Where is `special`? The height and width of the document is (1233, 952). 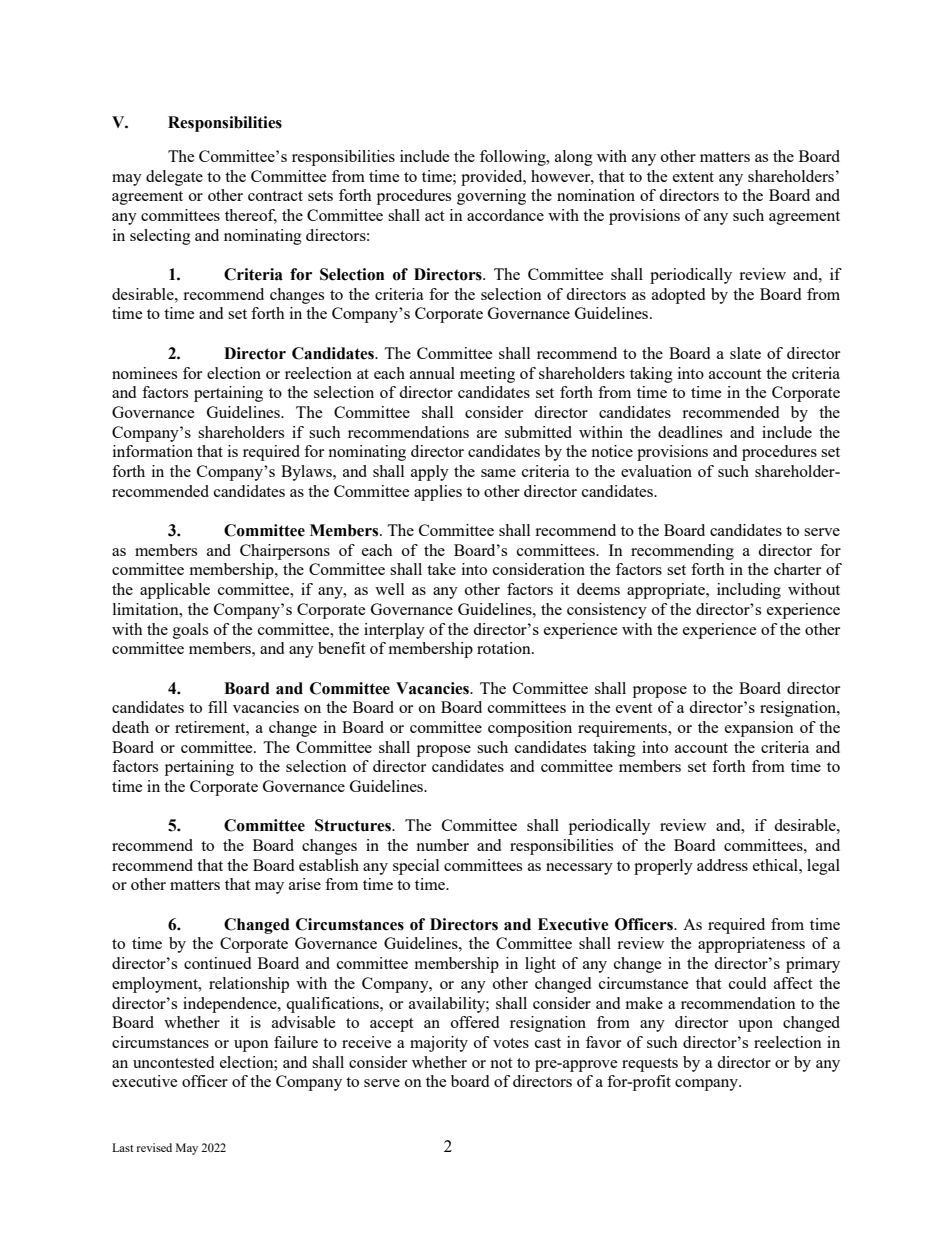 special is located at coordinates (416, 867).
